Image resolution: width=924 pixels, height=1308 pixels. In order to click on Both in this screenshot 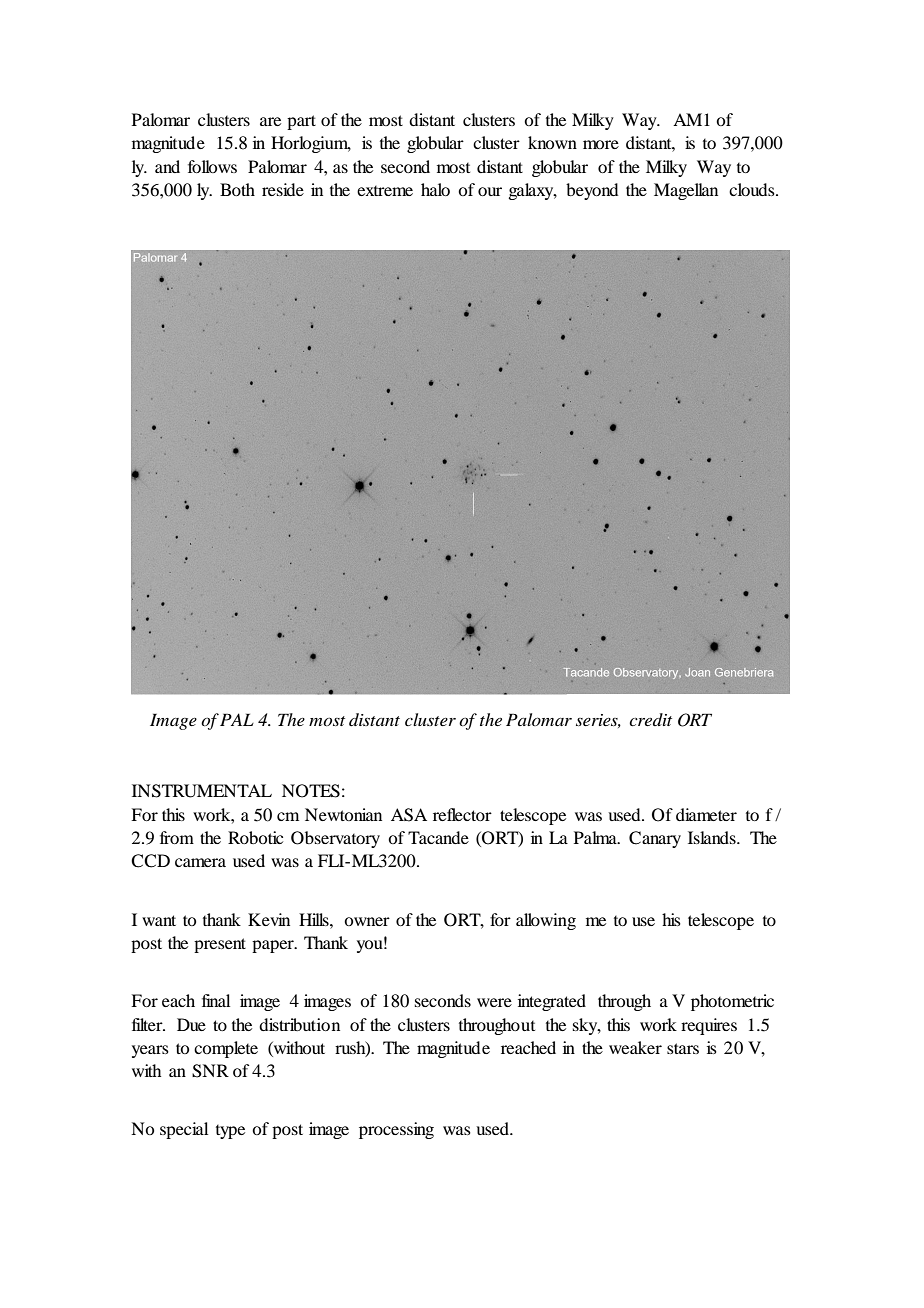, I will do `click(237, 189)`.
